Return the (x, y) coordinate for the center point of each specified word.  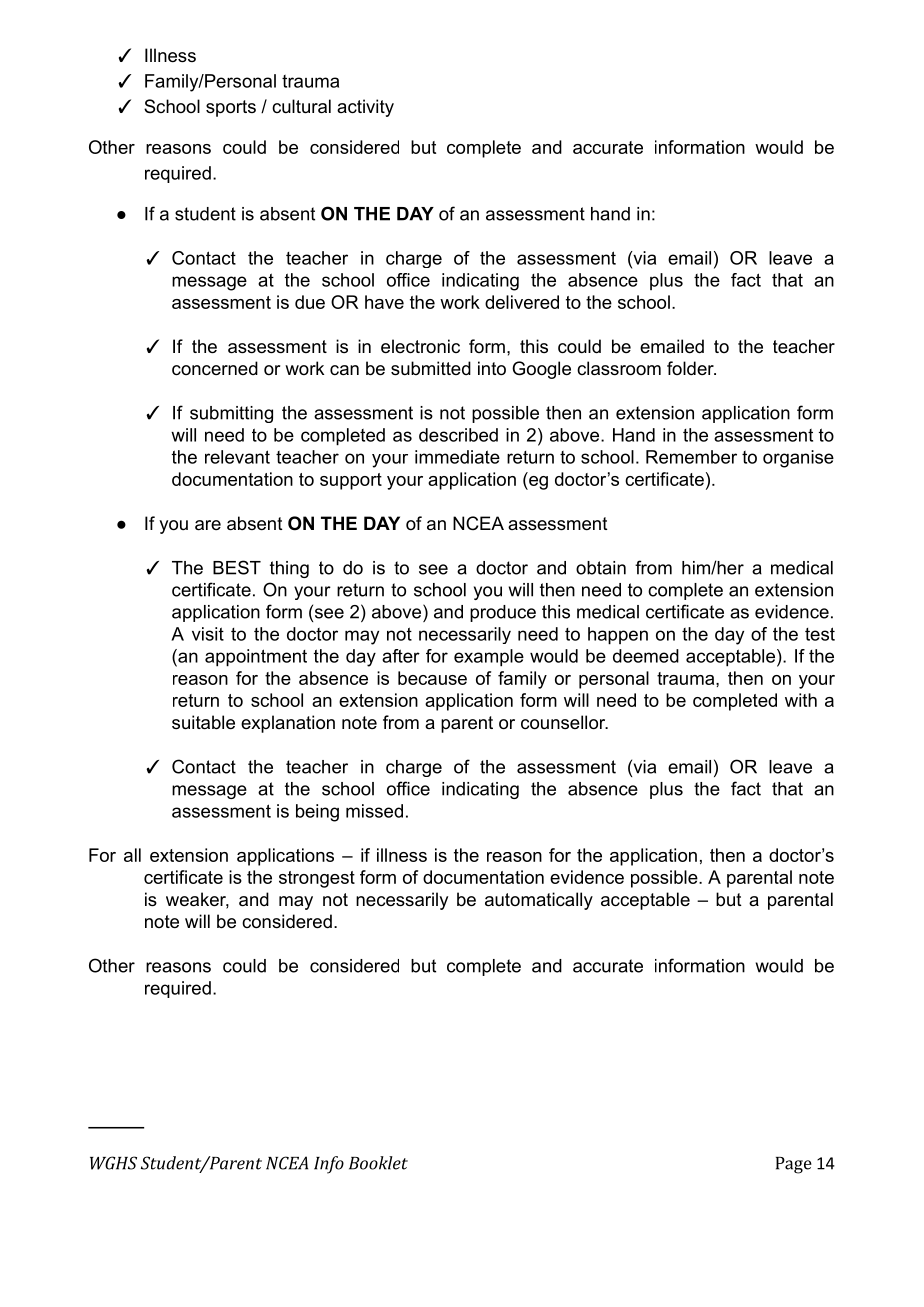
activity (365, 108)
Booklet (378, 1163)
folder (691, 368)
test (820, 634)
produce (503, 613)
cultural (301, 106)
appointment (256, 658)
